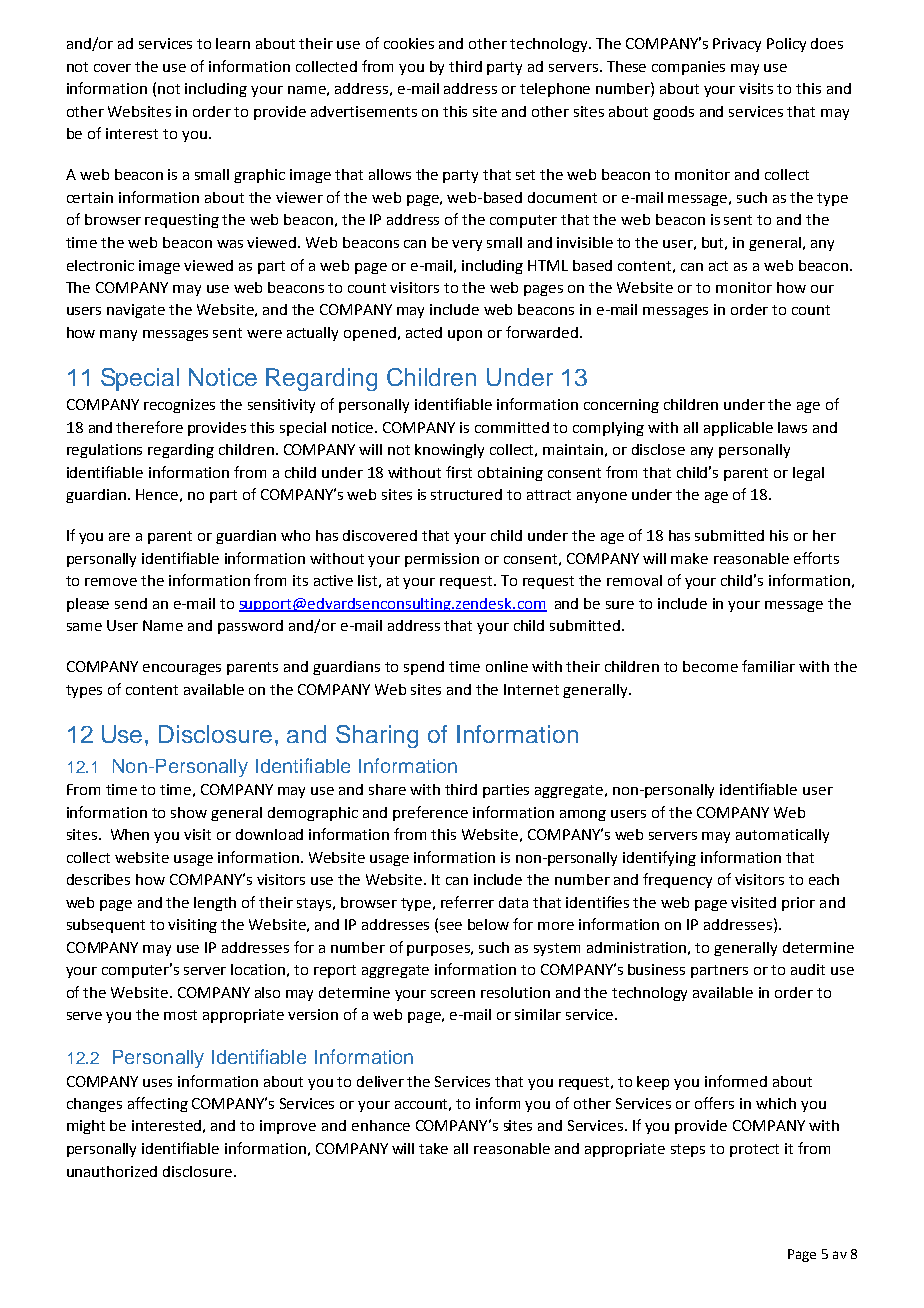 The width and height of the screenshot is (924, 1308). Describe the element at coordinates (158, 1104) in the screenshot. I see `affecting` at that location.
